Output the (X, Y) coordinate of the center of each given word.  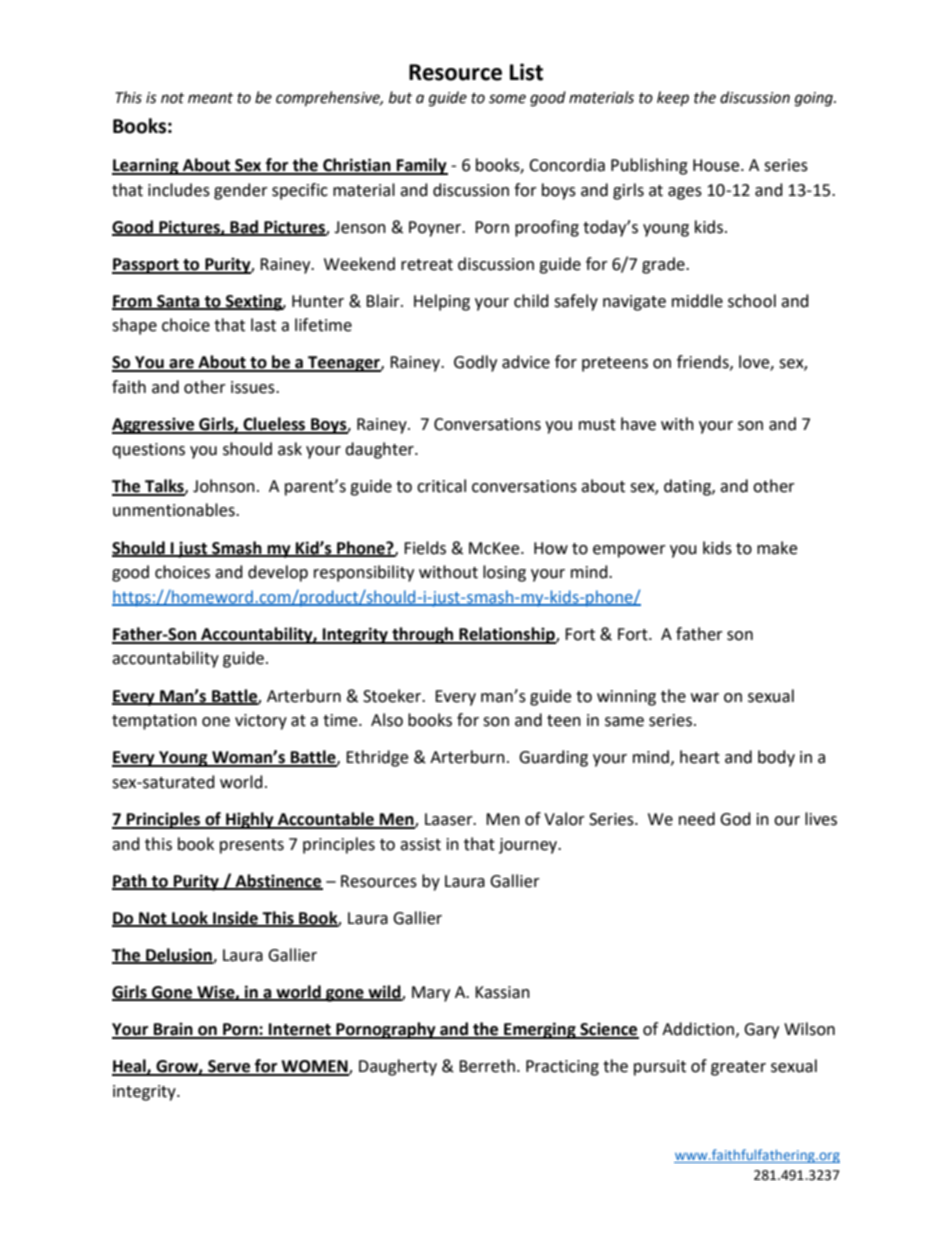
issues (254, 387)
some (507, 99)
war (705, 698)
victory (261, 722)
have (638, 424)
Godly (475, 363)
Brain (173, 1030)
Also (387, 720)
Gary (761, 1031)
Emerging (540, 1030)
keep (673, 98)
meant (210, 98)
